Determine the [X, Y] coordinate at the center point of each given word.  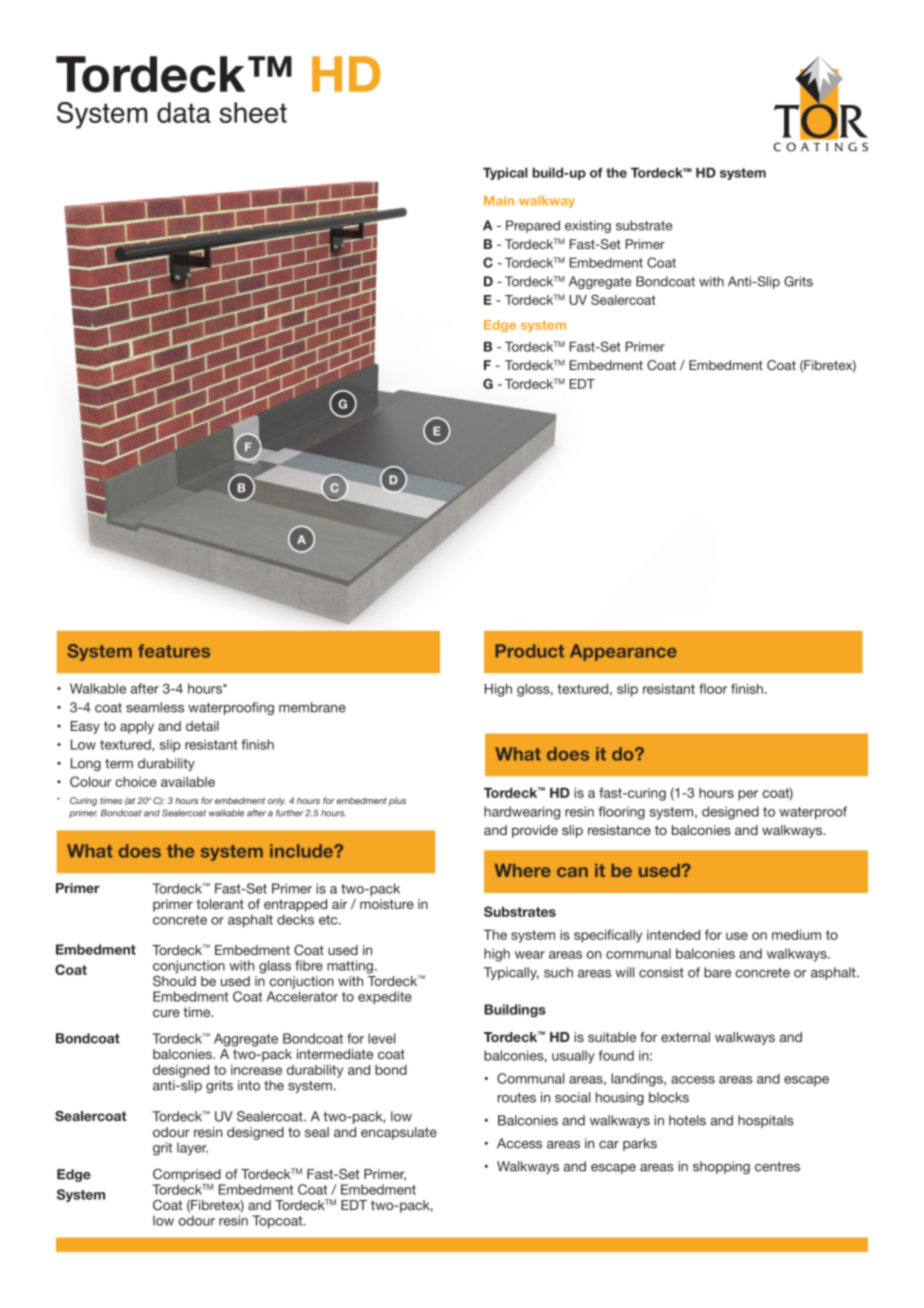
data [184, 112]
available [188, 782]
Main [499, 201]
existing [588, 226]
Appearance [623, 652]
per [748, 795]
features [174, 651]
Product [529, 651]
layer [192, 1149]
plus [397, 801]
